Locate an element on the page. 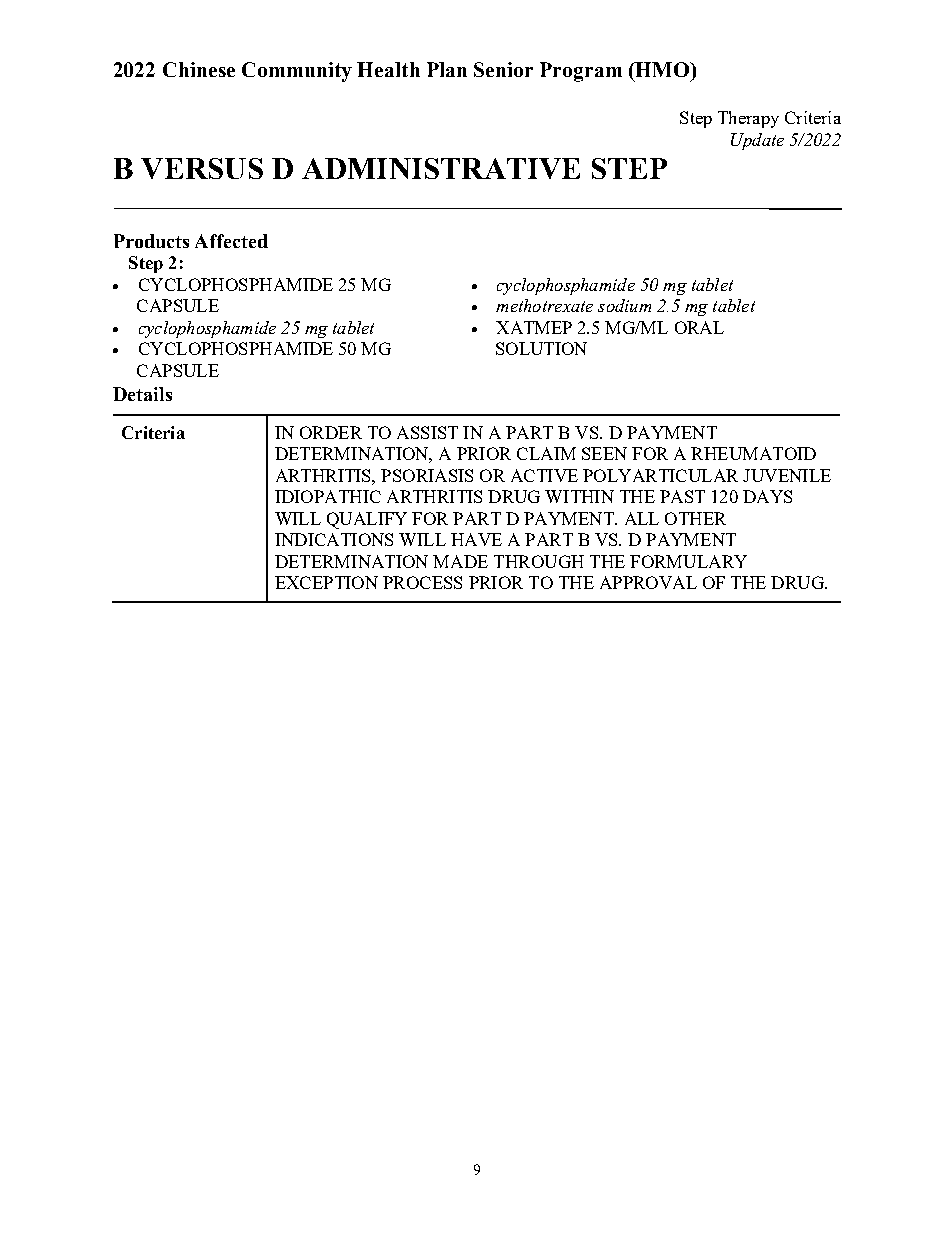 The image size is (952, 1233). ASSIST is located at coordinates (427, 432).
